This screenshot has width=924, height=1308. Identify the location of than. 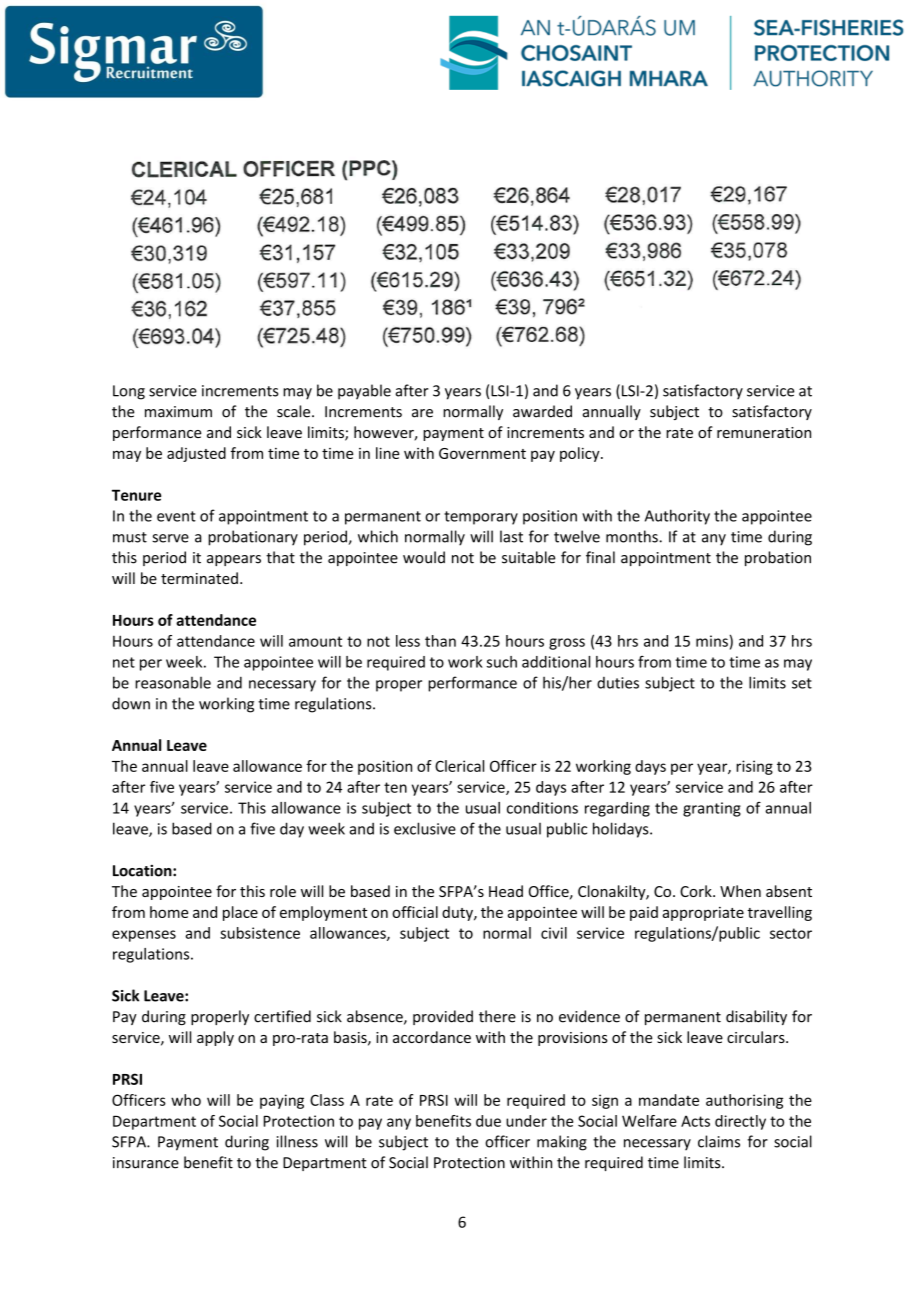
(440, 641).
